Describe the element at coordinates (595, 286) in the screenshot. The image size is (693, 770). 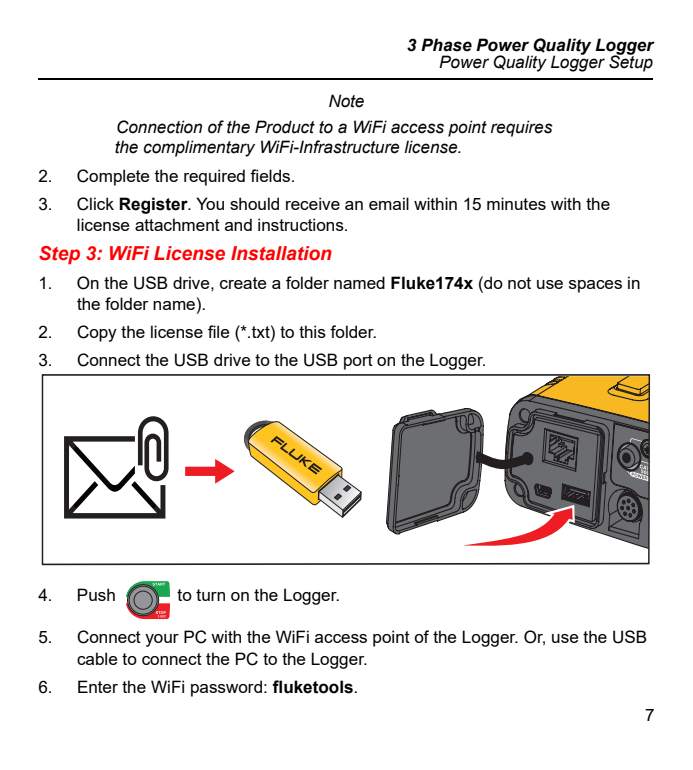
I see `spaces` at that location.
